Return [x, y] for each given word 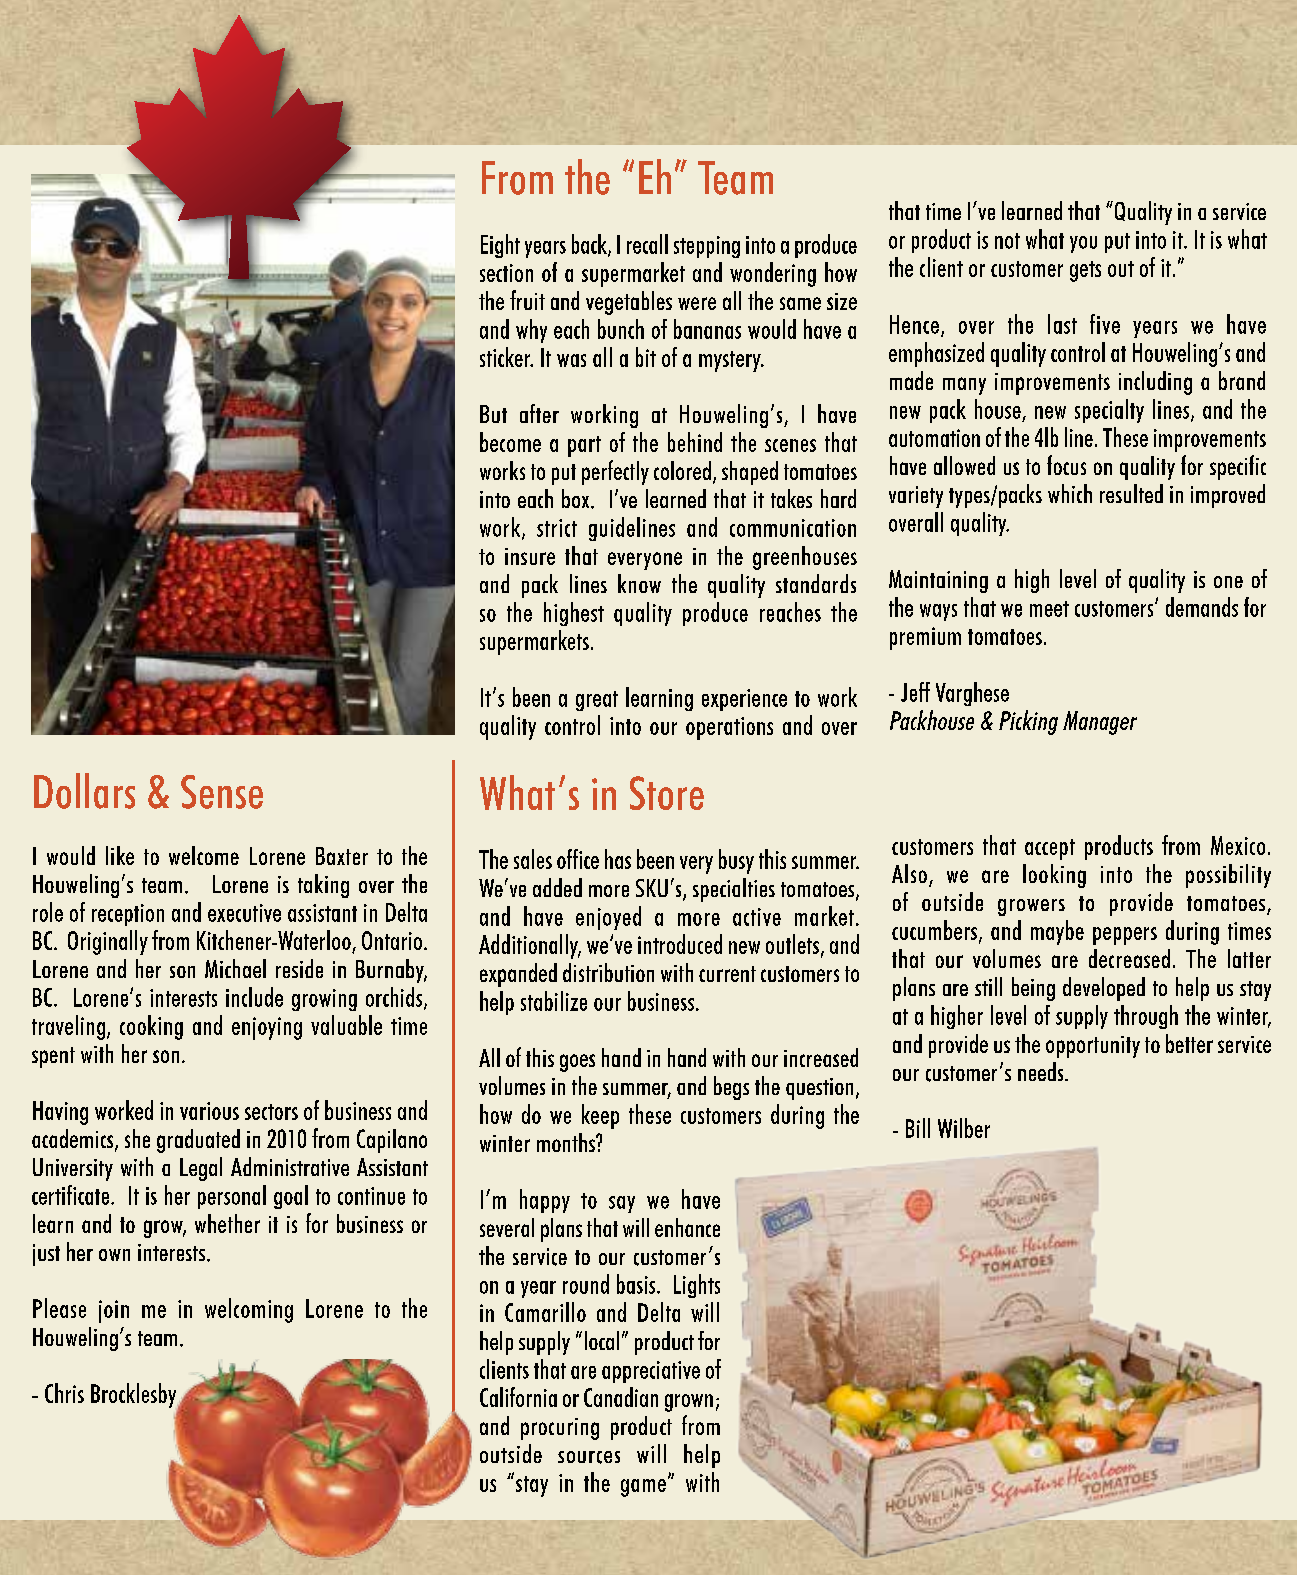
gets [1085, 271]
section [506, 273]
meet [1049, 609]
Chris [64, 1393]
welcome [204, 855]
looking [1054, 876]
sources [589, 1457]
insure [530, 556]
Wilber [964, 1128]
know [639, 583]
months [567, 1142]
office [578, 859]
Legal [201, 1169]
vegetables [629, 303]
